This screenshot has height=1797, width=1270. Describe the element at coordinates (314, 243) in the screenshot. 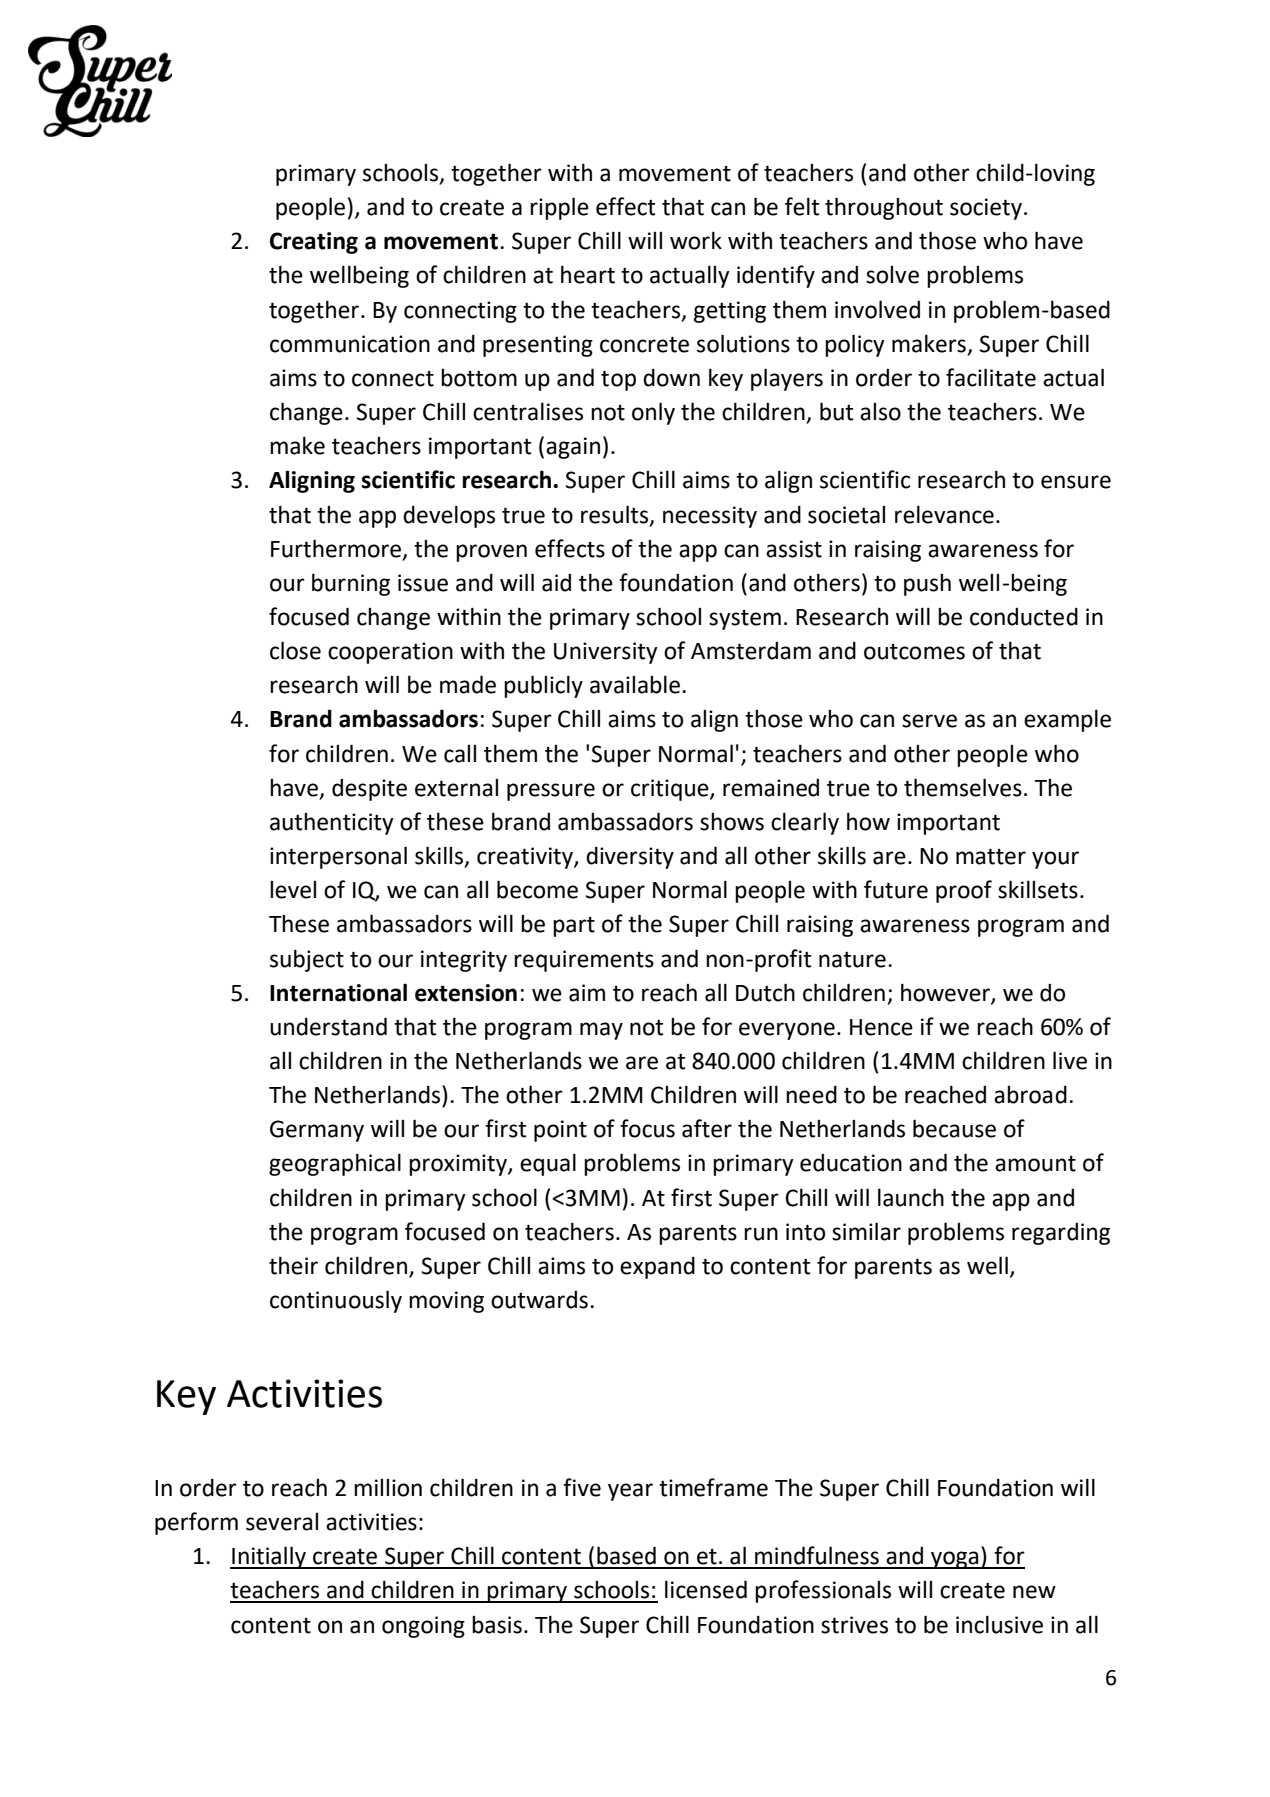

I see `Creating` at that location.
